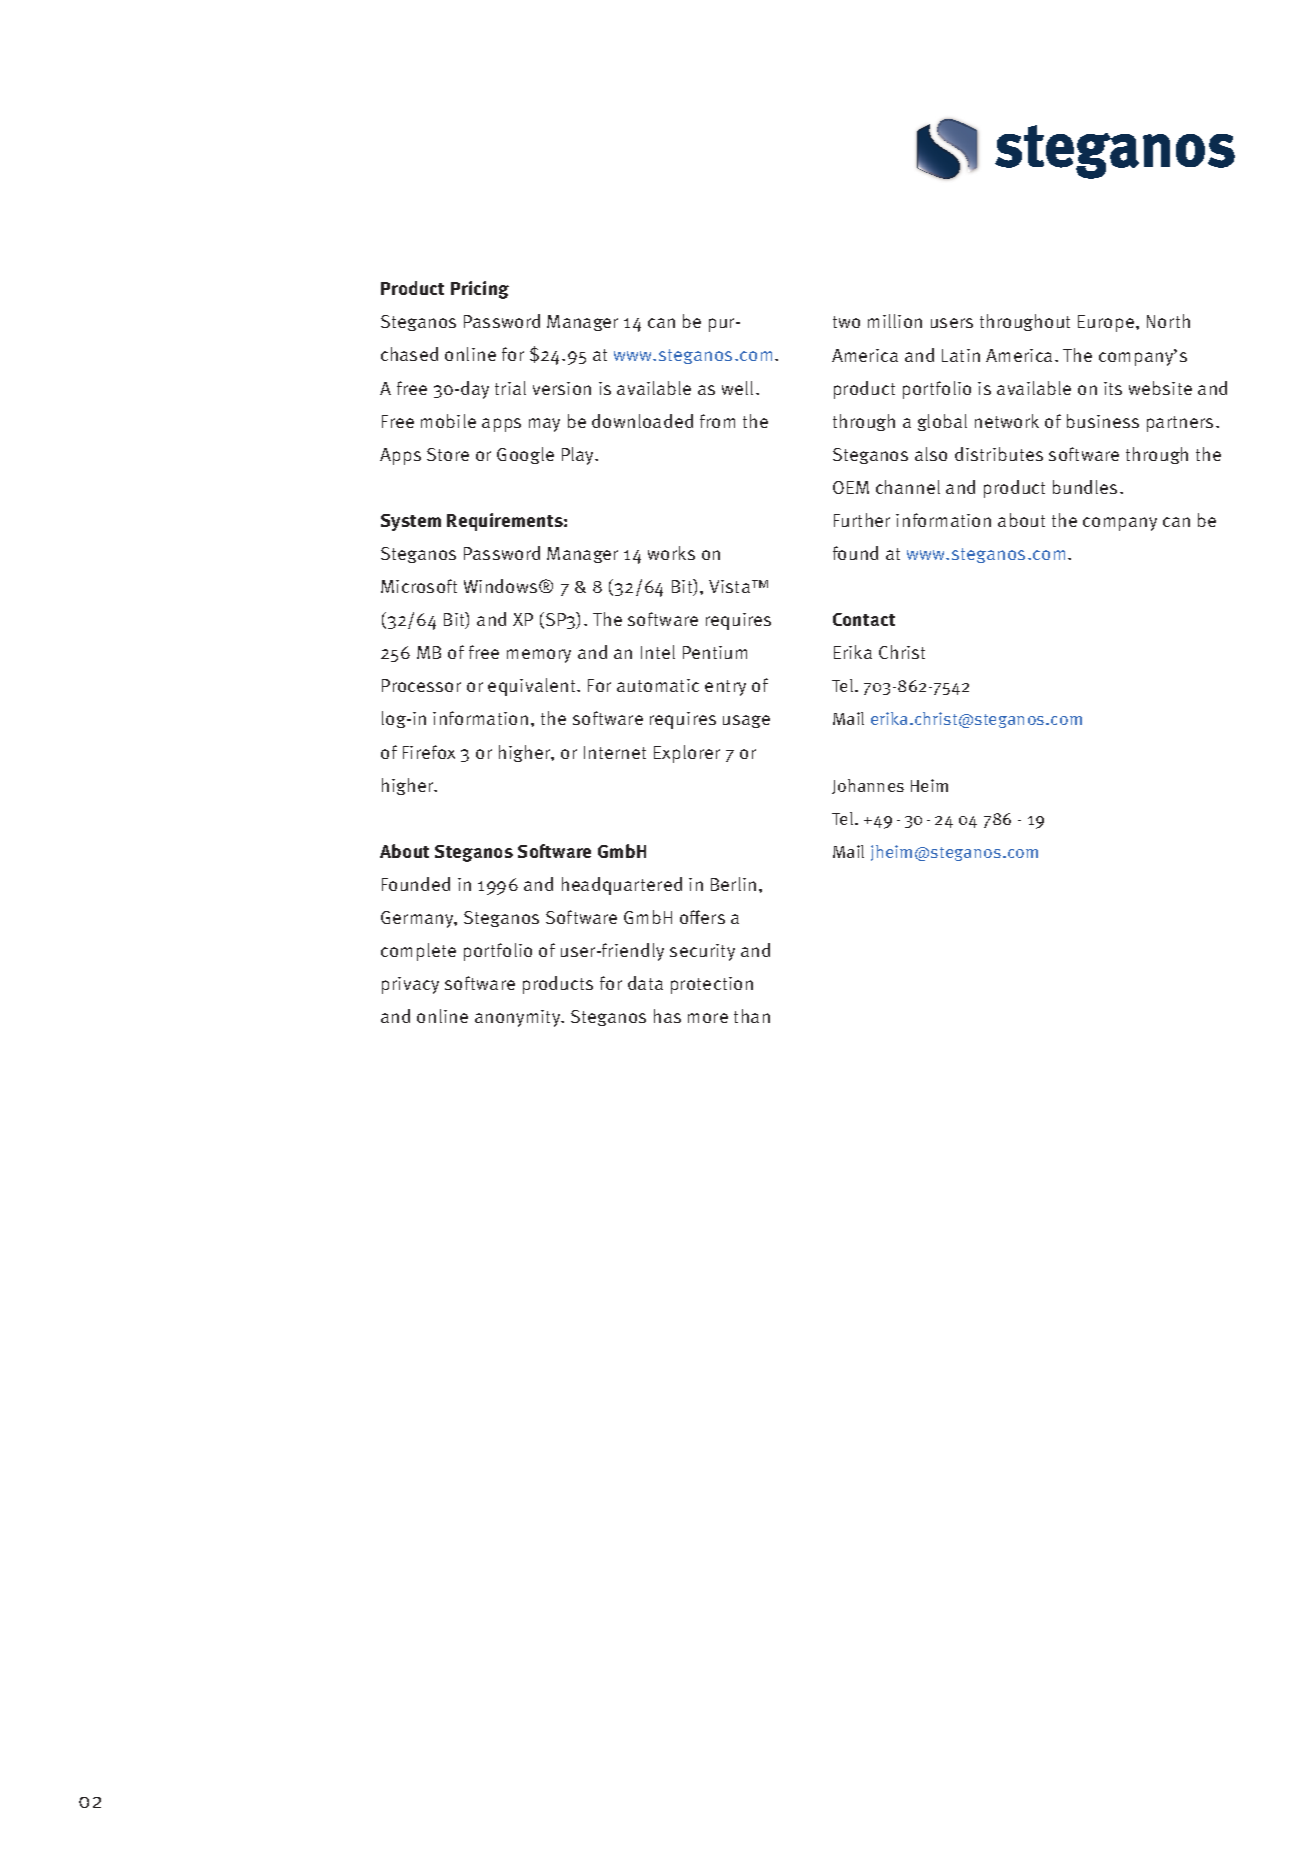 This page has width=1313, height=1857. Describe the element at coordinates (864, 619) in the page. I see `Contact` at that location.
